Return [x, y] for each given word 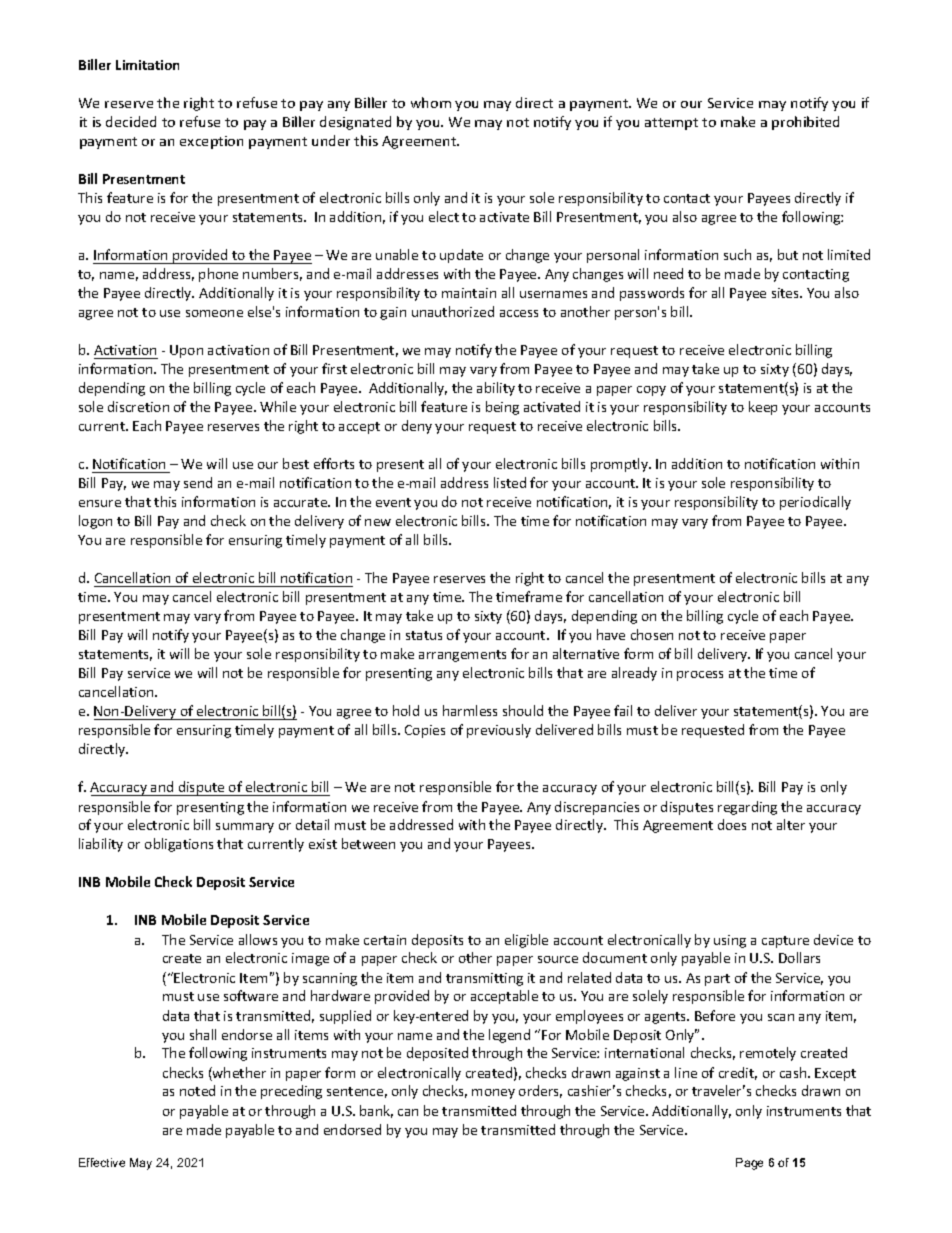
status [424, 635]
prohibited [805, 123]
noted [197, 1090]
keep [763, 408]
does [732, 824]
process [700, 676]
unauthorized [453, 311]
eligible [526, 941]
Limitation [147, 65]
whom [431, 102]
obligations [179, 845]
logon [95, 522]
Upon [186, 351]
